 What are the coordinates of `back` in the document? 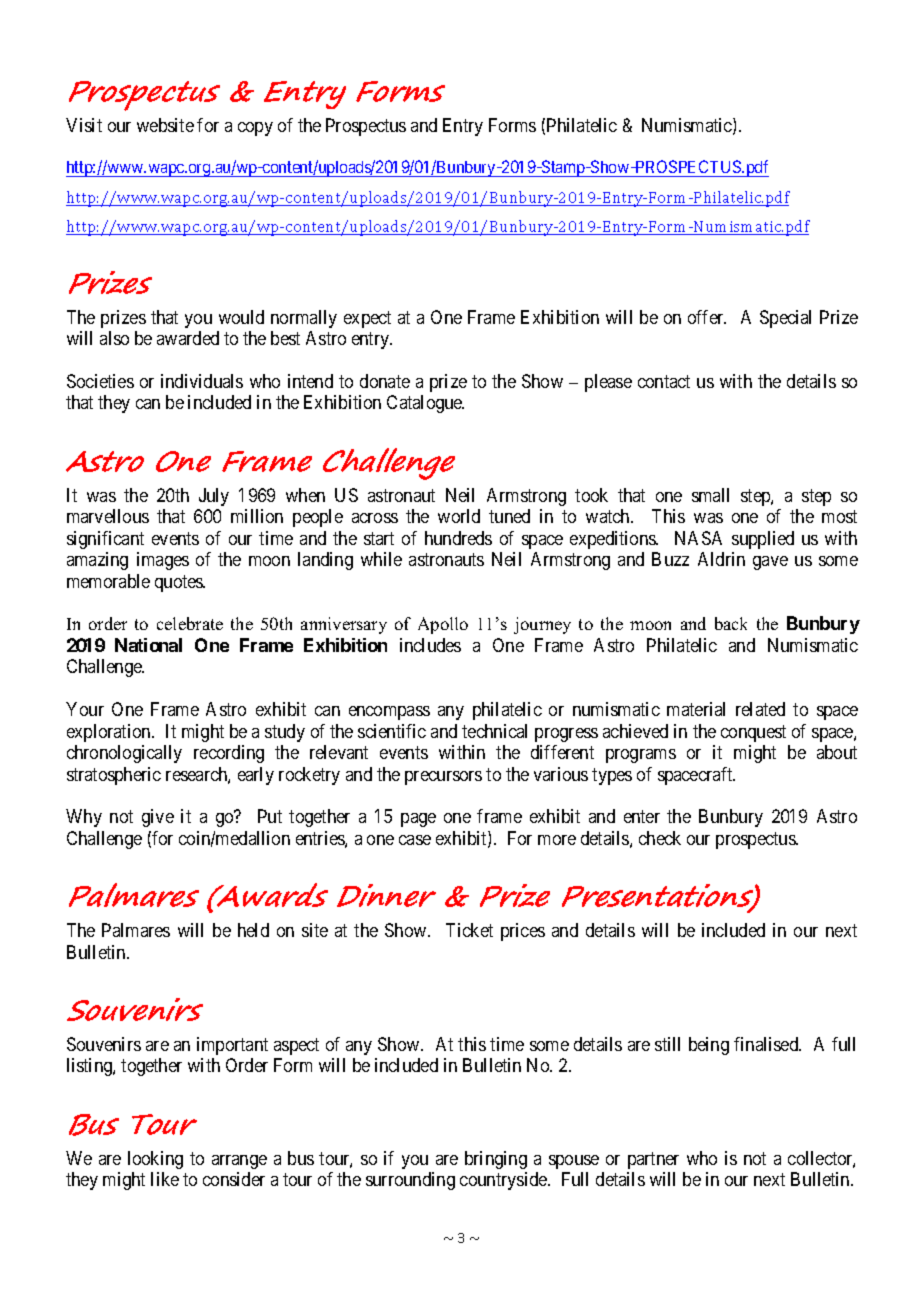 It's located at (731, 623).
